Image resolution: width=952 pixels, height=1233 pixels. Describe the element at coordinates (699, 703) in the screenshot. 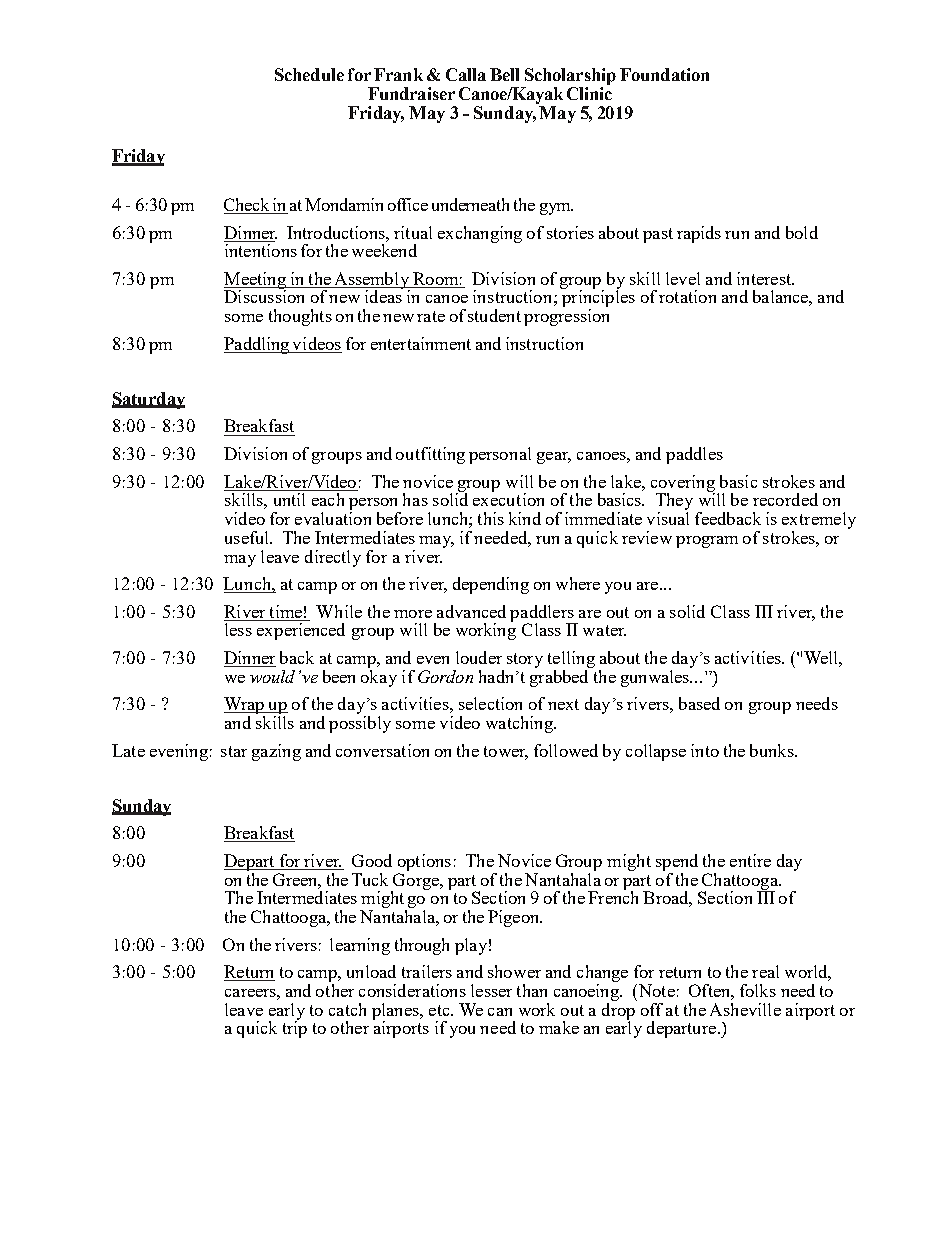

I see `based` at that location.
